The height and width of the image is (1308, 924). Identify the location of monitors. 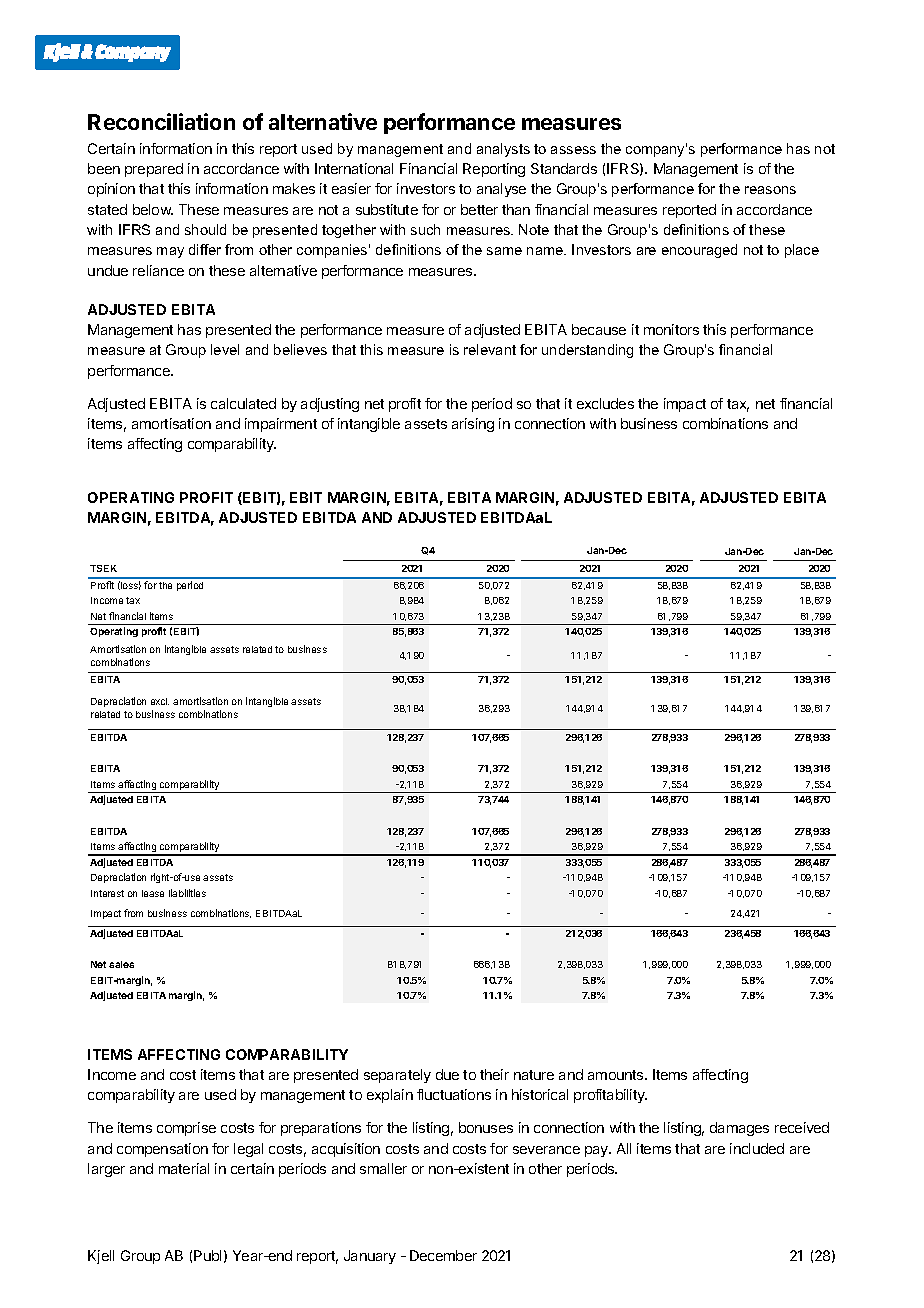
(671, 329).
